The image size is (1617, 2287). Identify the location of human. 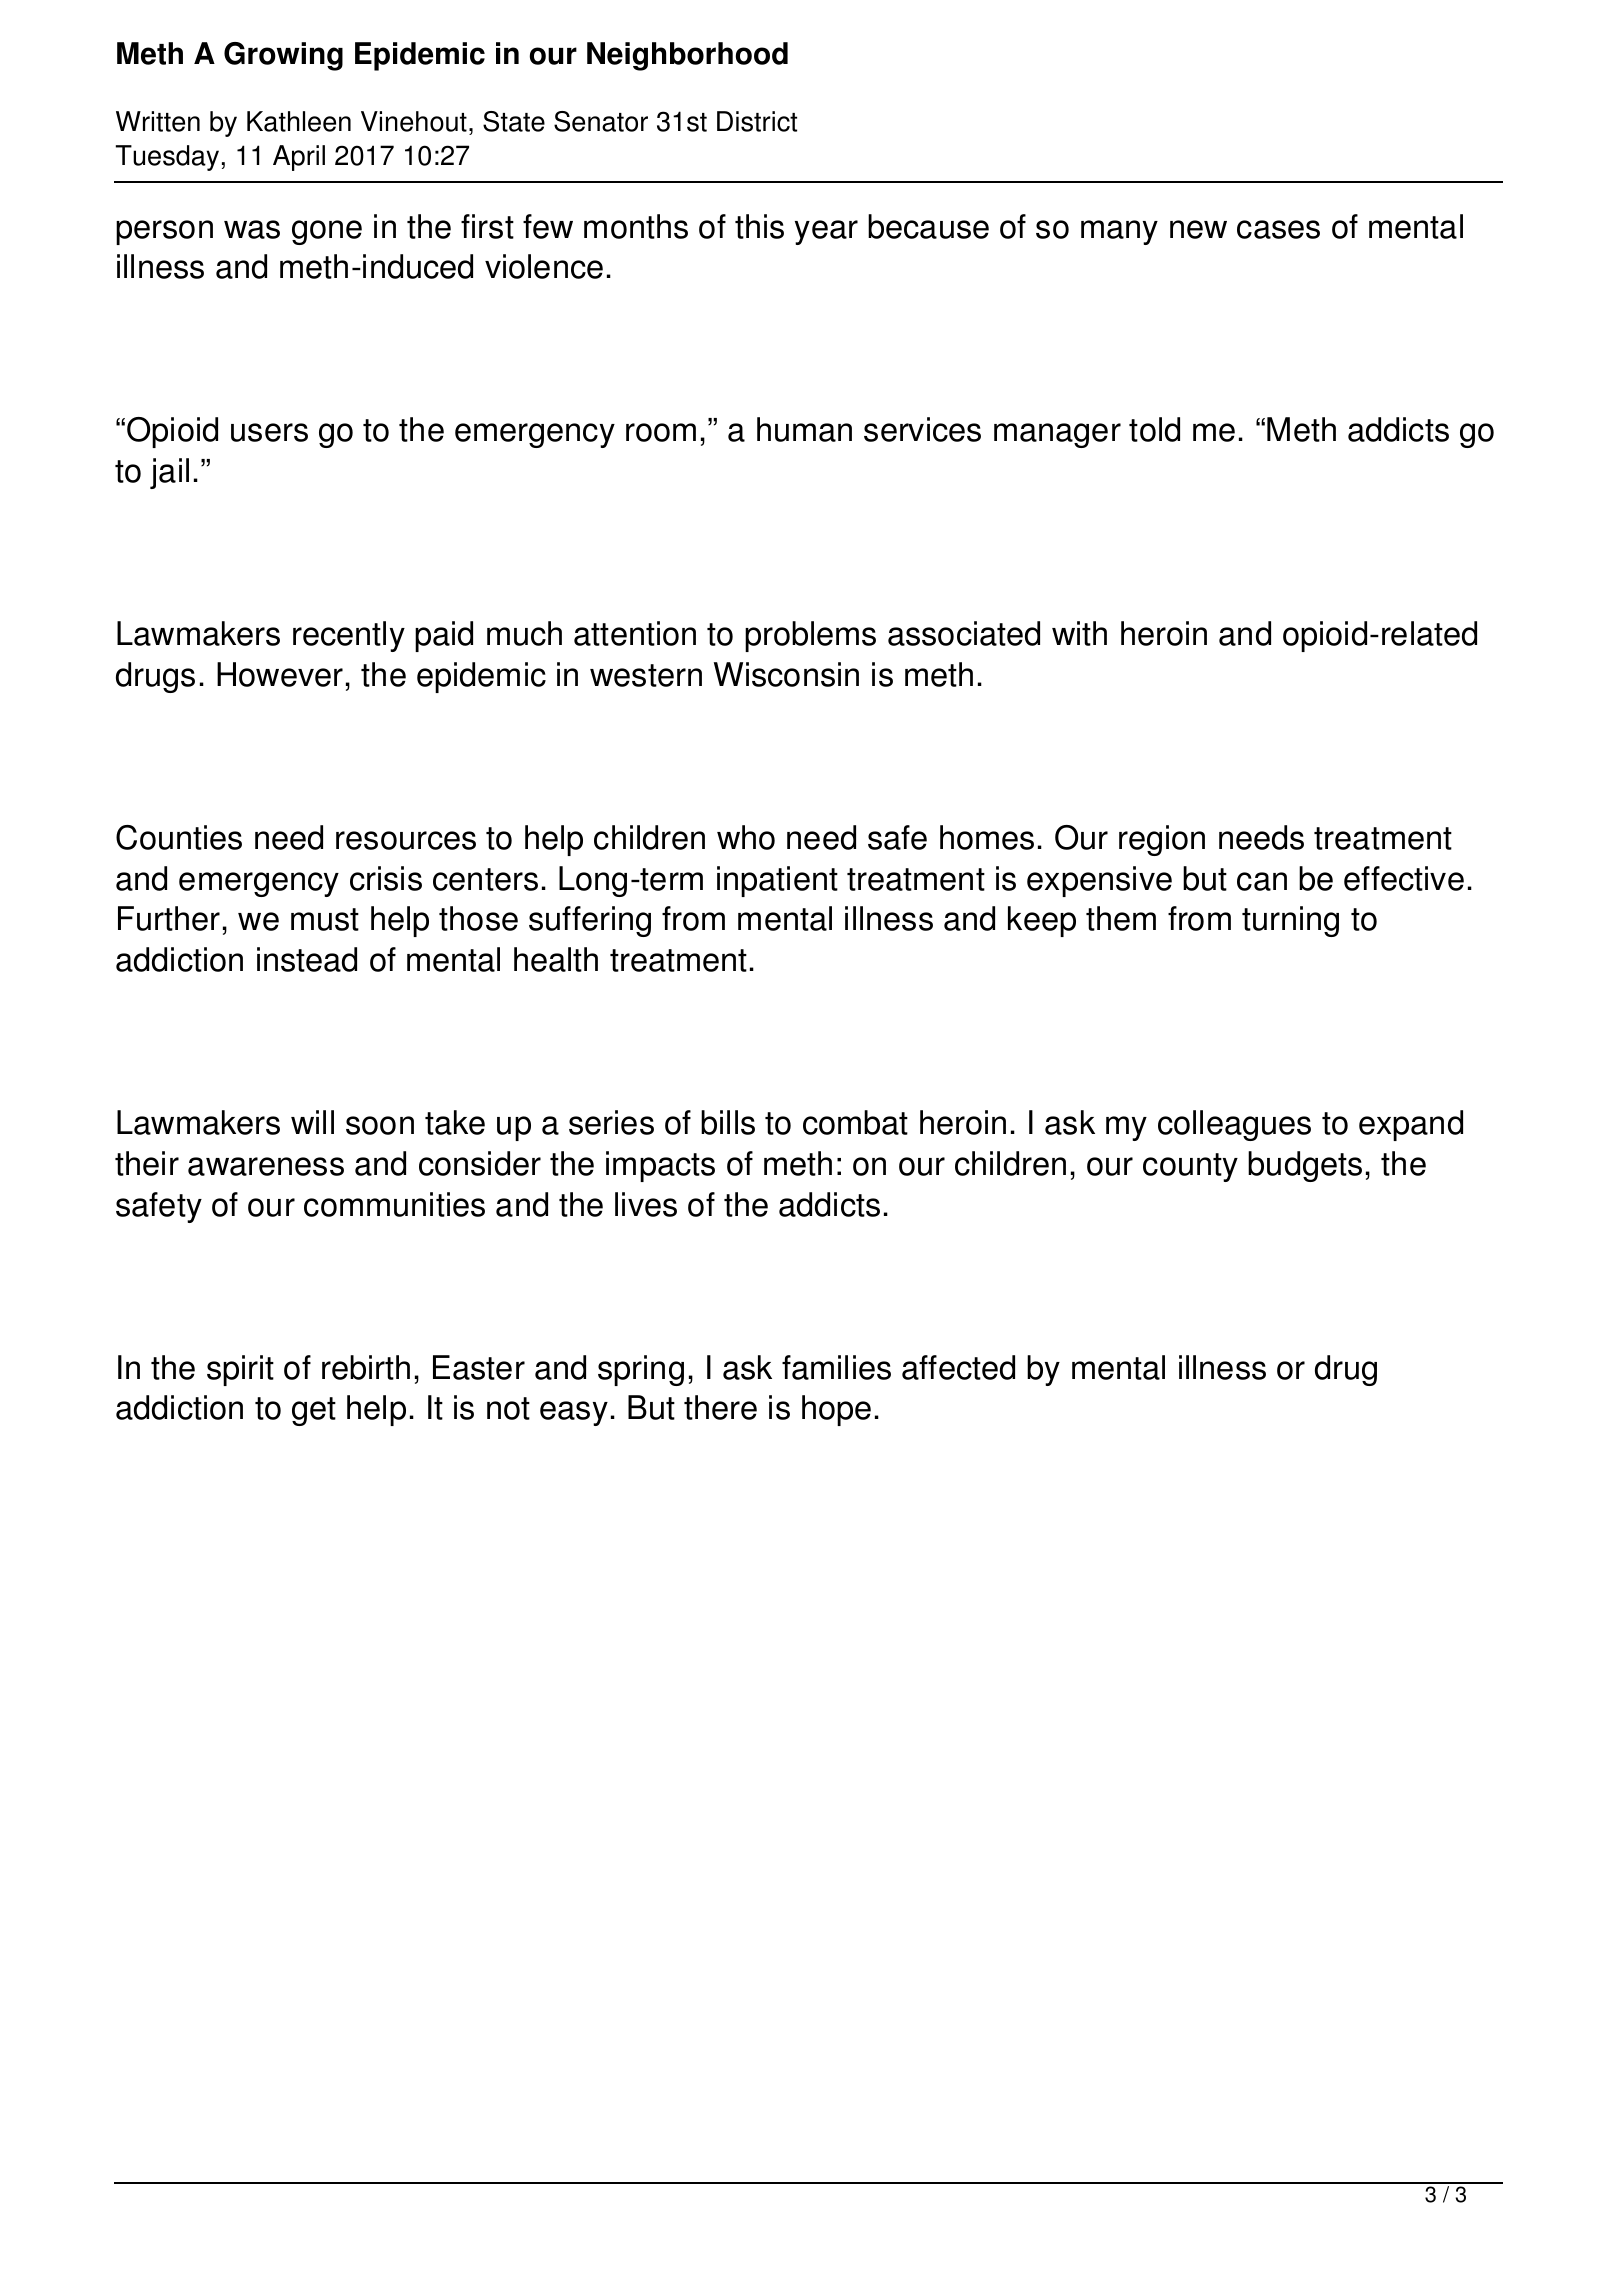
(804, 429).
